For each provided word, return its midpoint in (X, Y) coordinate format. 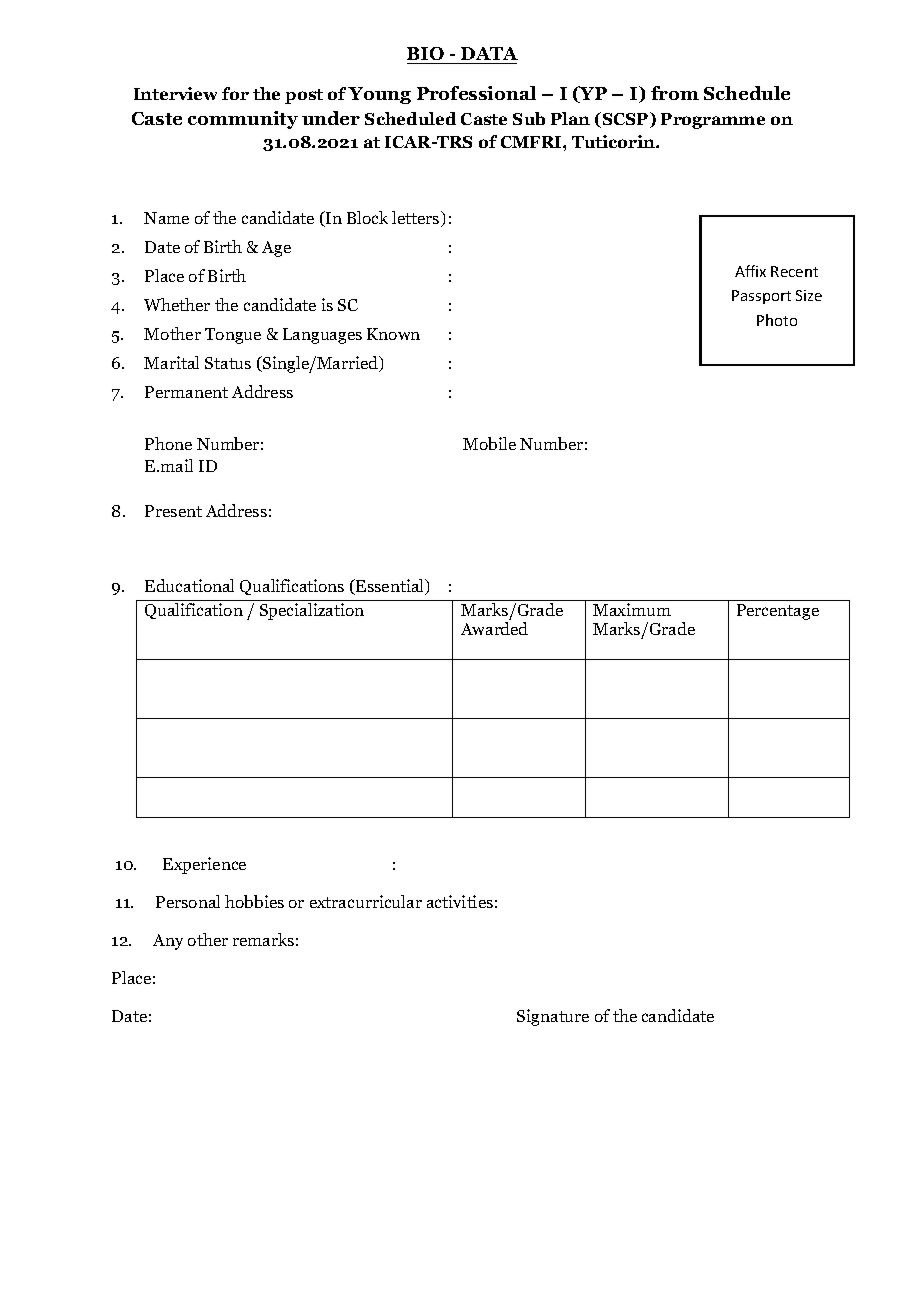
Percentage (778, 612)
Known (393, 334)
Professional (476, 93)
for (235, 93)
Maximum (632, 609)
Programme (713, 121)
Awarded (494, 628)
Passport (761, 297)
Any (168, 942)
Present (173, 511)
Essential (390, 587)
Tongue (233, 336)
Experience (204, 865)
